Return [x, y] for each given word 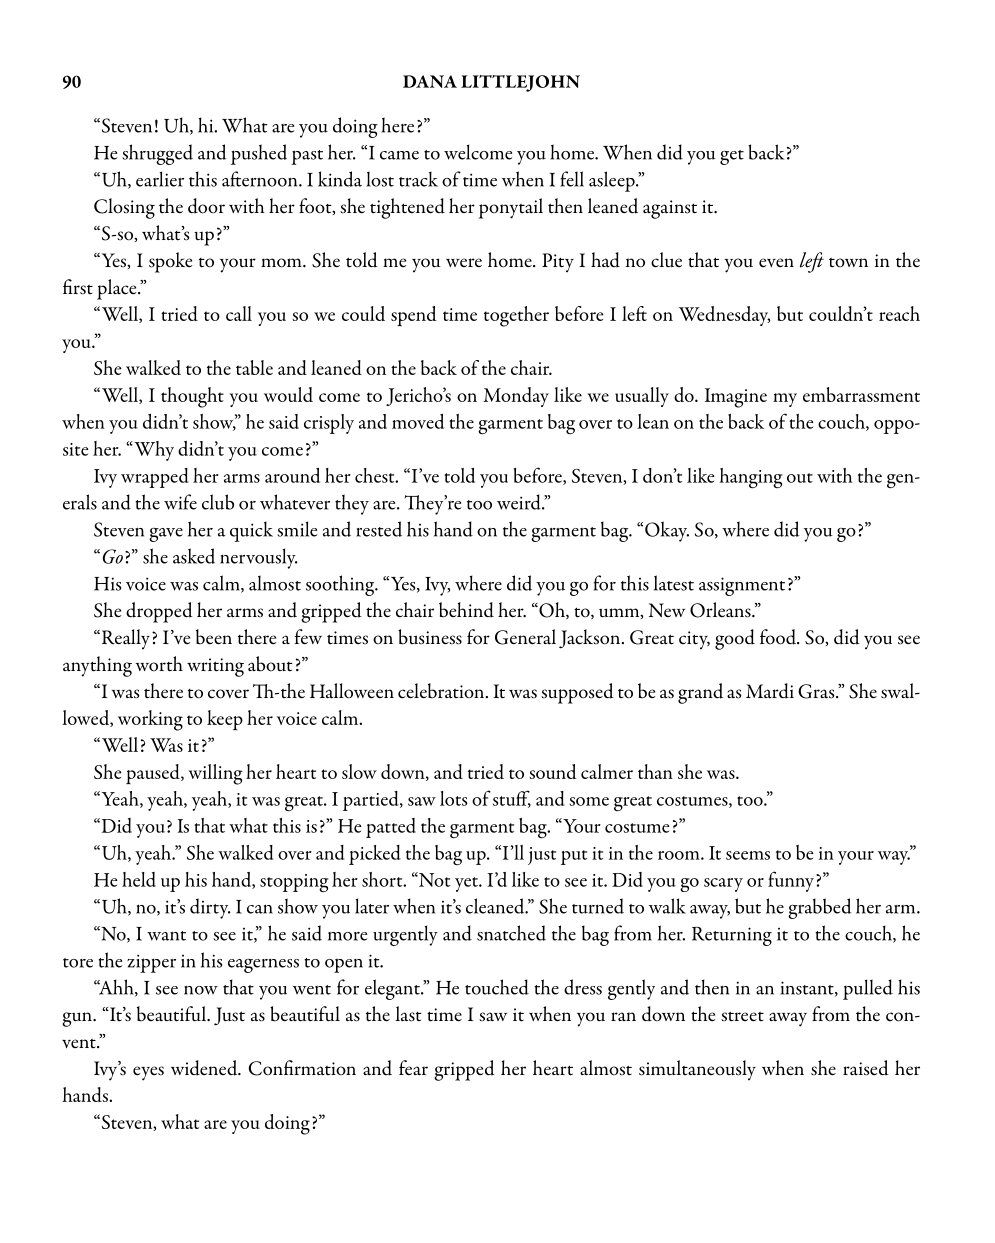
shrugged [157, 154]
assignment [742, 586]
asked [194, 556]
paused [154, 774]
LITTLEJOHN [520, 83]
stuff [512, 799]
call [239, 313]
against [670, 209]
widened [205, 1068]
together [516, 316]
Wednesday [724, 316]
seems [748, 855]
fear [413, 1067]
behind [466, 610]
